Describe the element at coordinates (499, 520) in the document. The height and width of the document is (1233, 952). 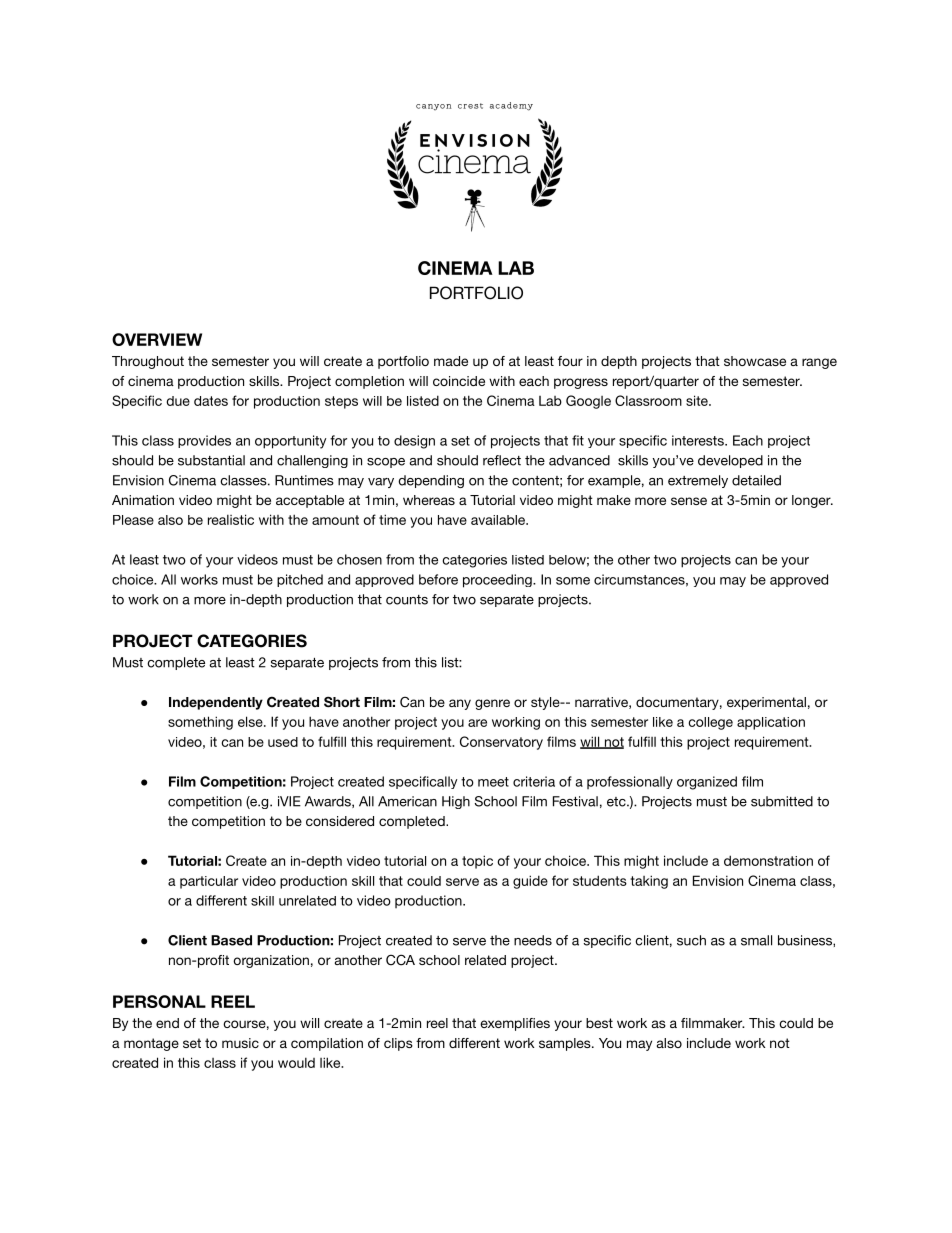
I see `available` at that location.
